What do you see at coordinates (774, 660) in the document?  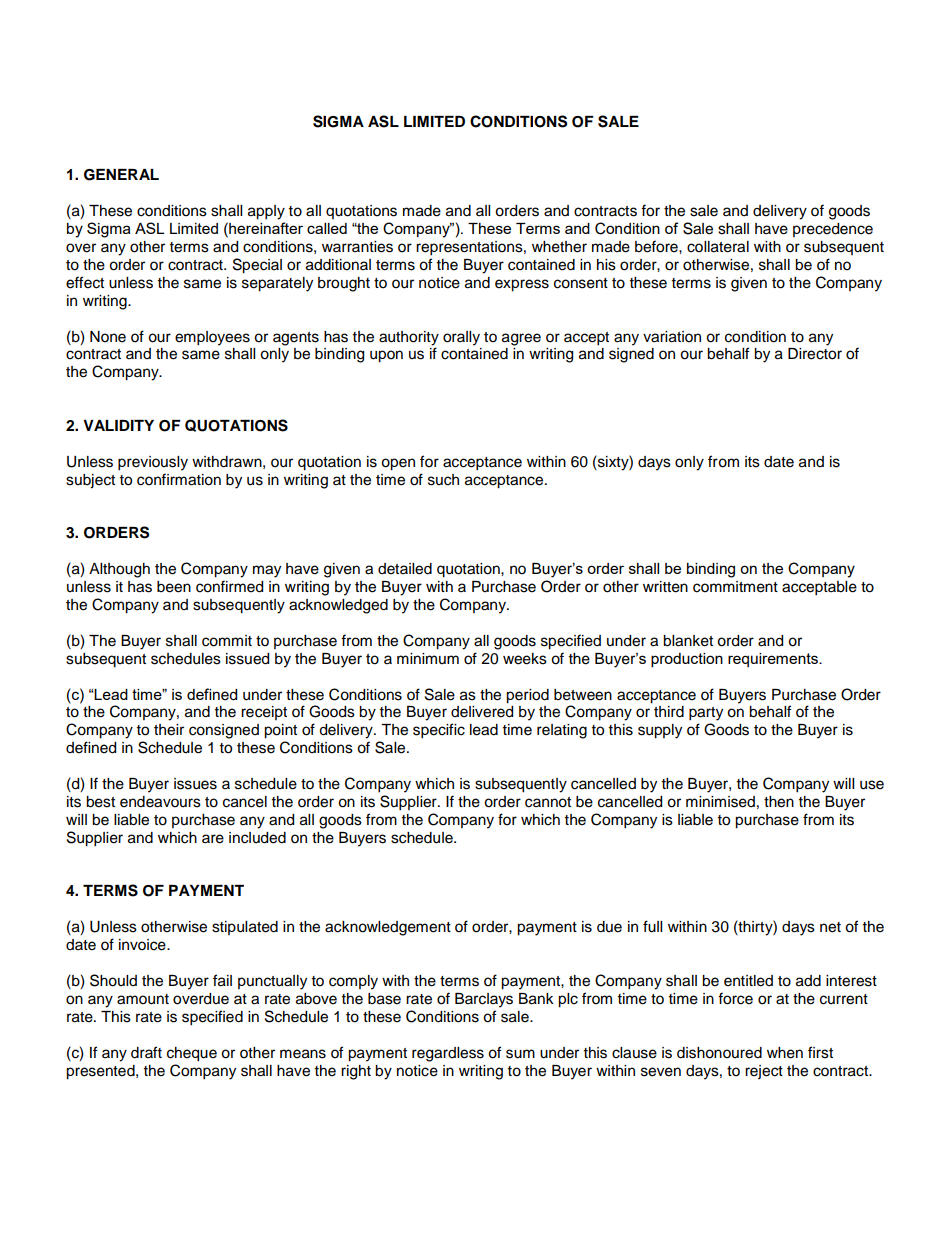 I see `requirements` at bounding box center [774, 660].
